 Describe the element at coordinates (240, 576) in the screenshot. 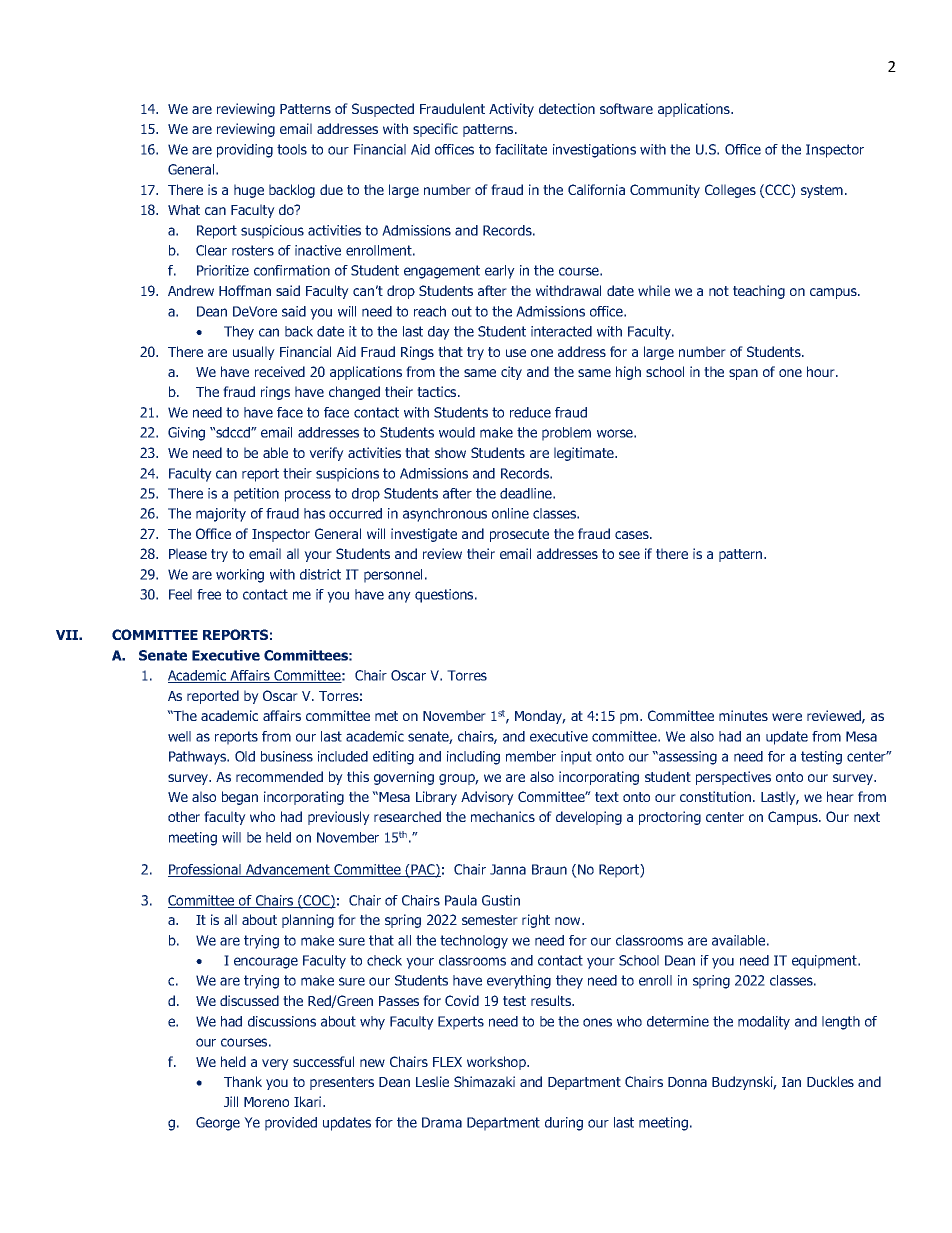

I see `working` at that location.
